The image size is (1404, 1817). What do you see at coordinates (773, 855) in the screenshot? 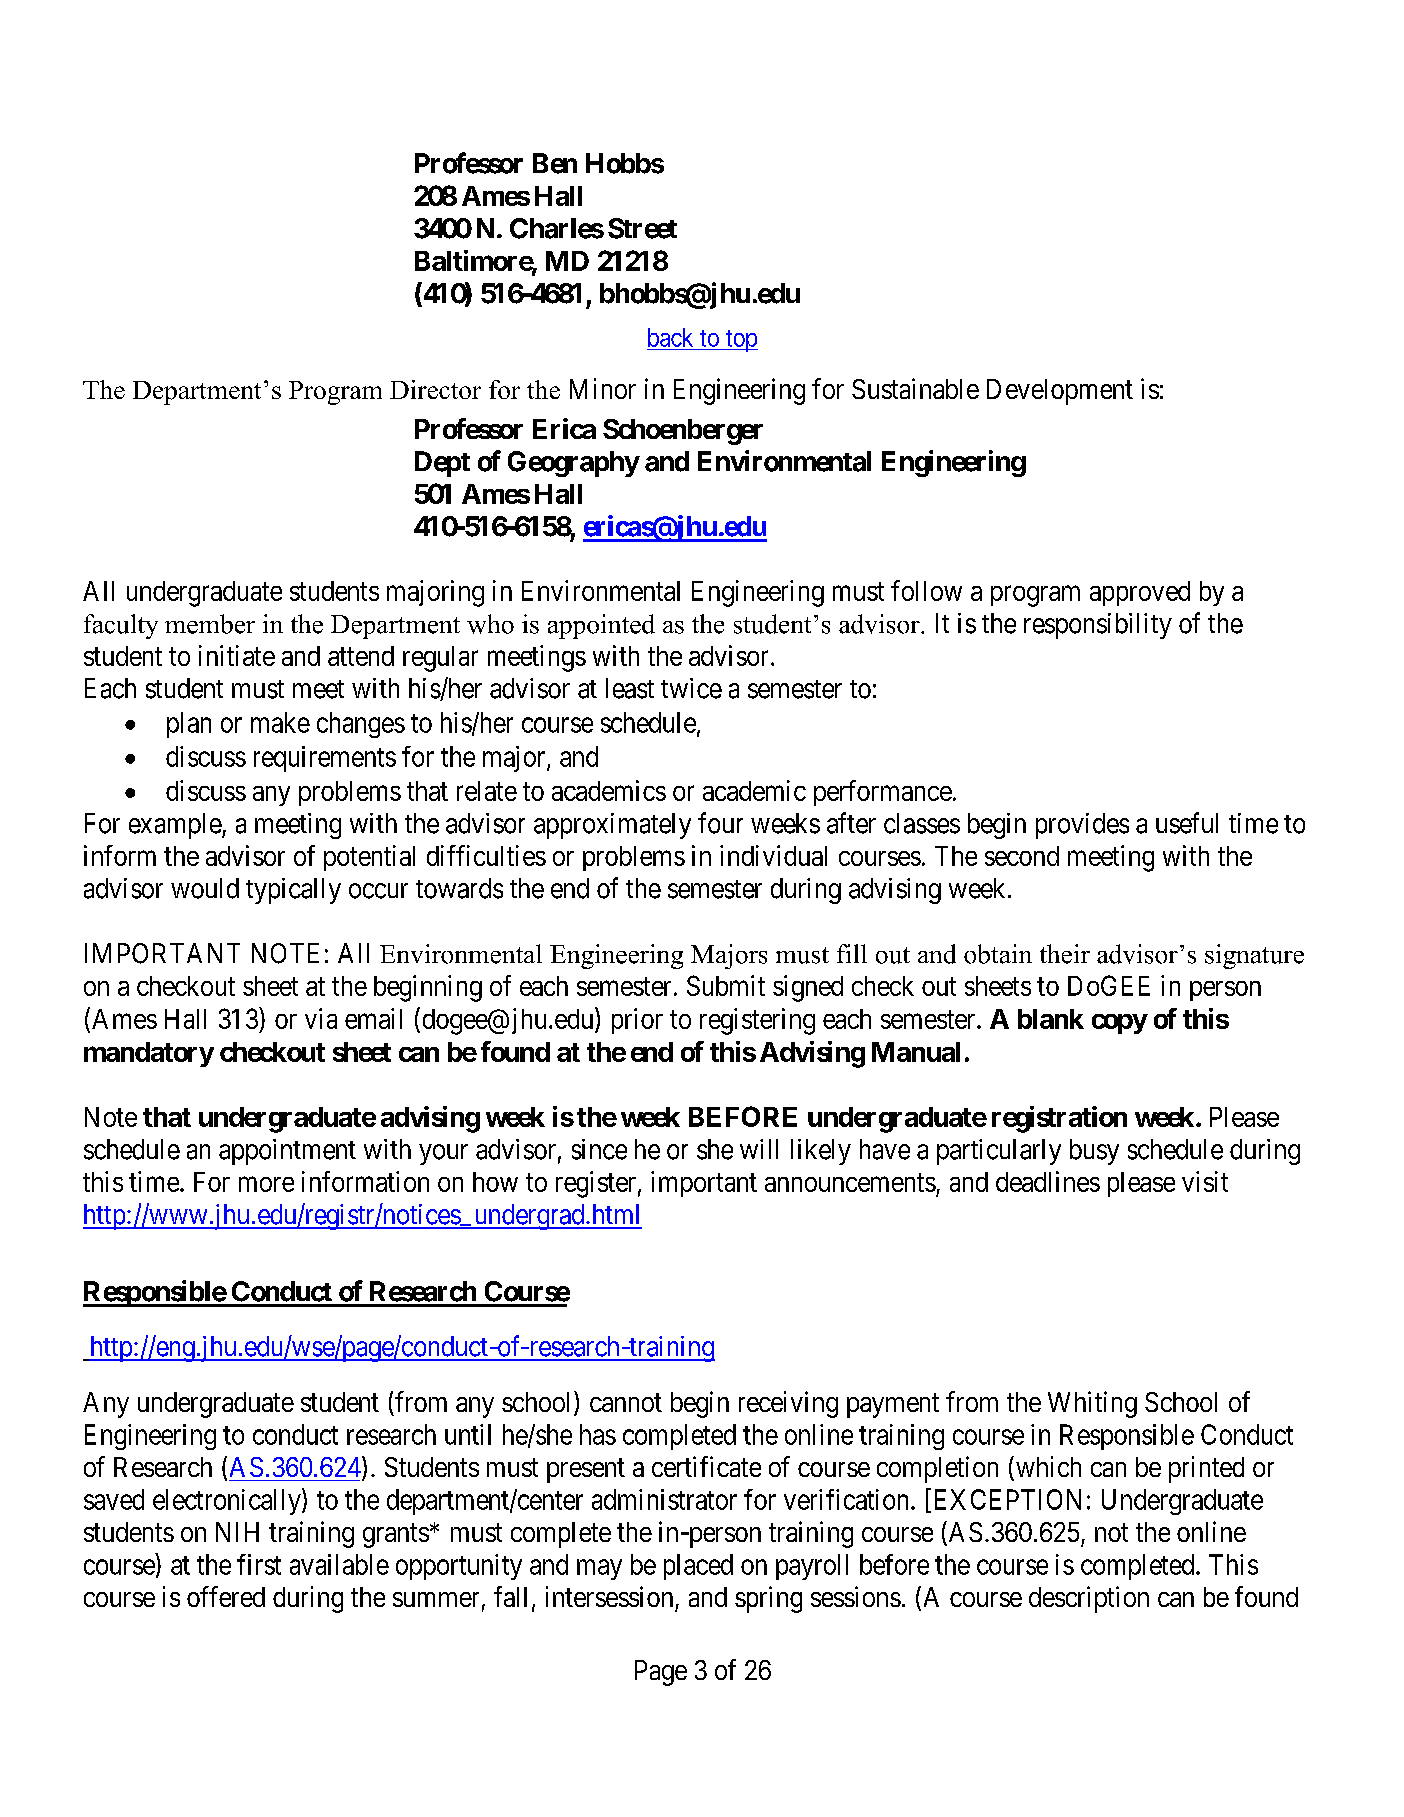
I see `individual` at bounding box center [773, 855].
